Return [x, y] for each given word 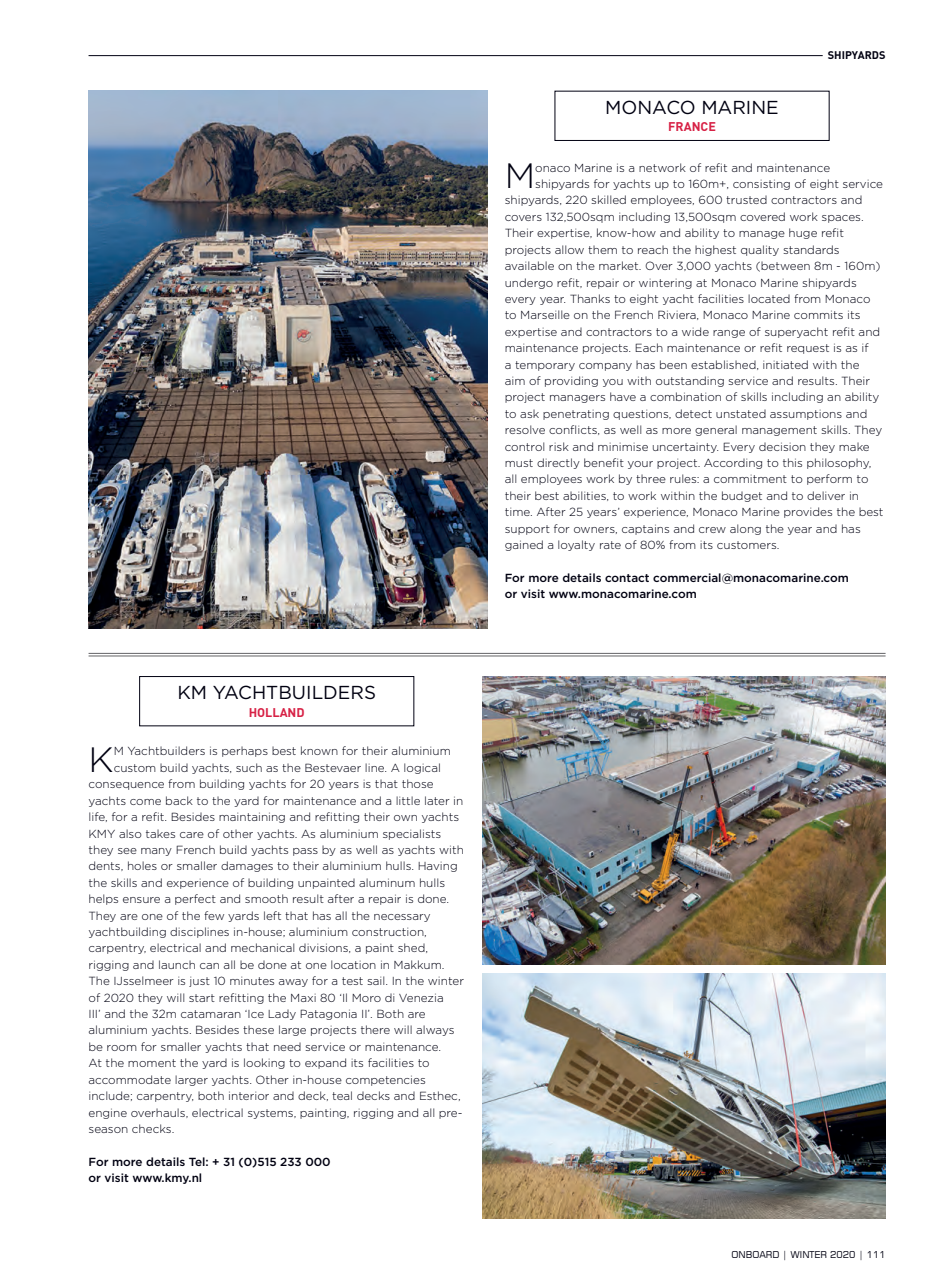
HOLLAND [276, 712]
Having [437, 867]
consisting [761, 184]
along [745, 529]
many [156, 852]
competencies [385, 1080]
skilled [608, 199]
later [437, 800]
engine [108, 1113]
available [529, 265]
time [518, 512]
